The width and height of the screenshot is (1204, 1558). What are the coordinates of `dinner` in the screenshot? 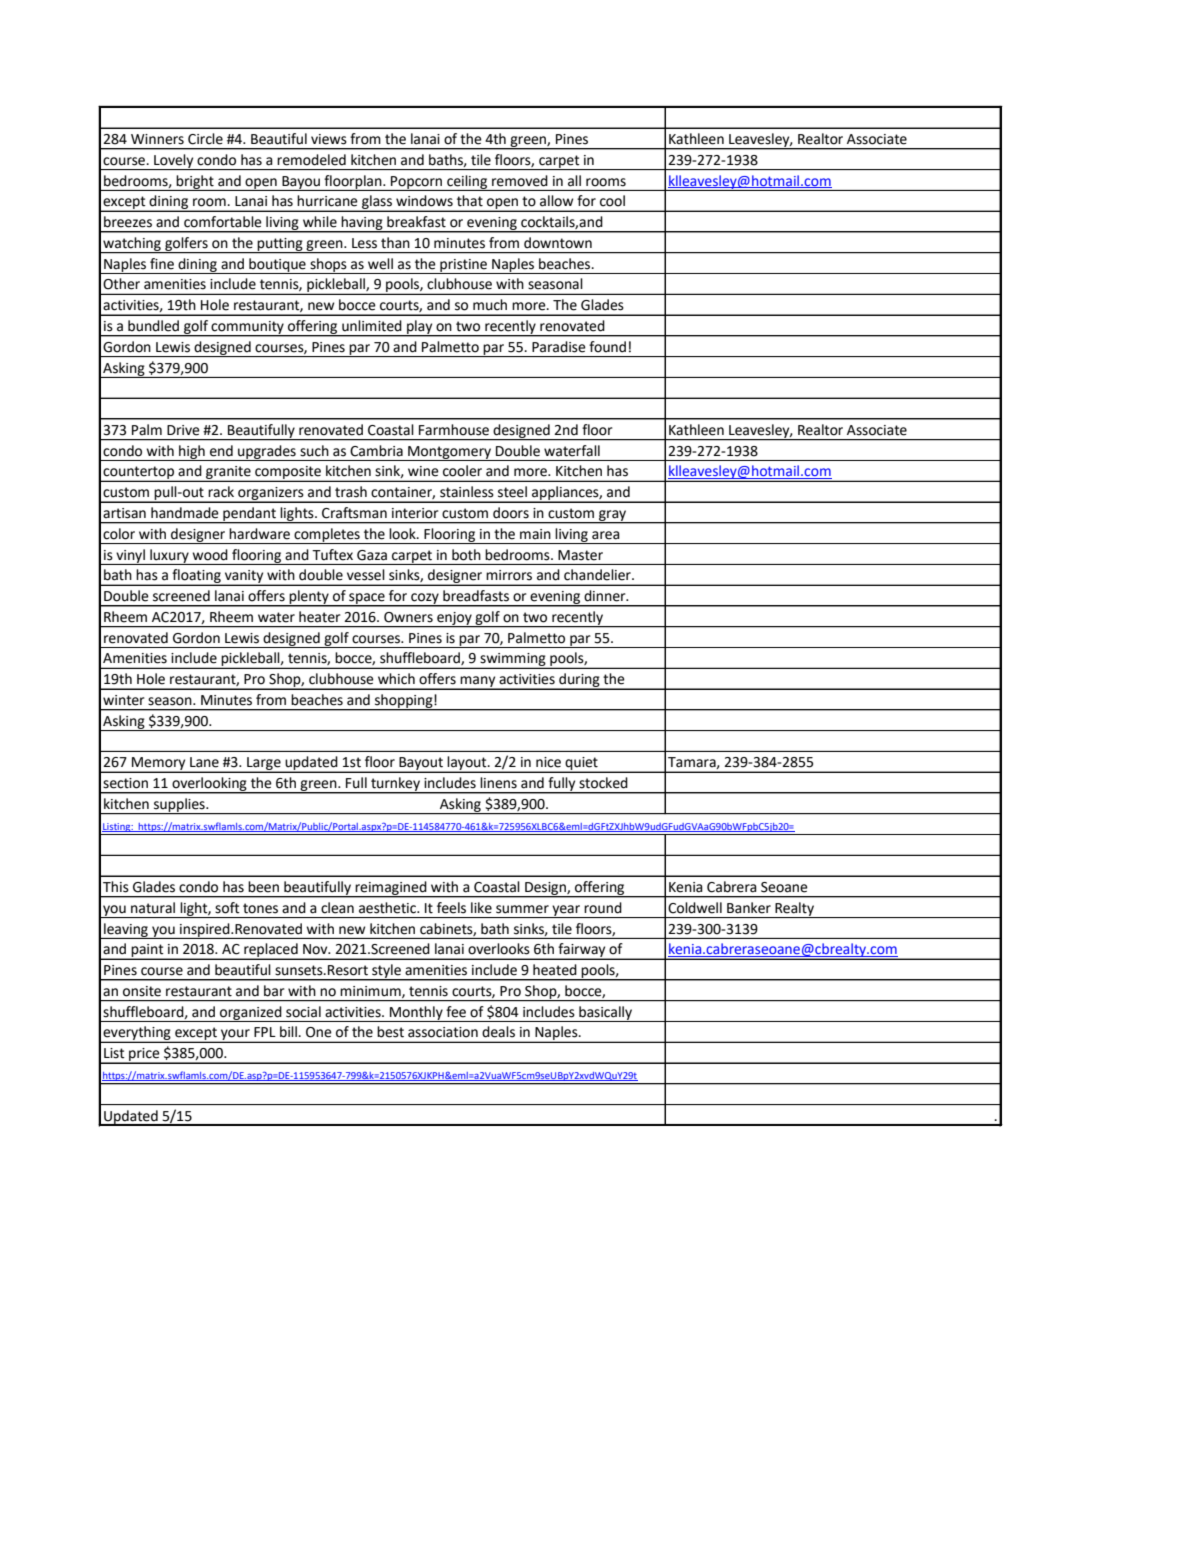 It's located at (606, 596).
